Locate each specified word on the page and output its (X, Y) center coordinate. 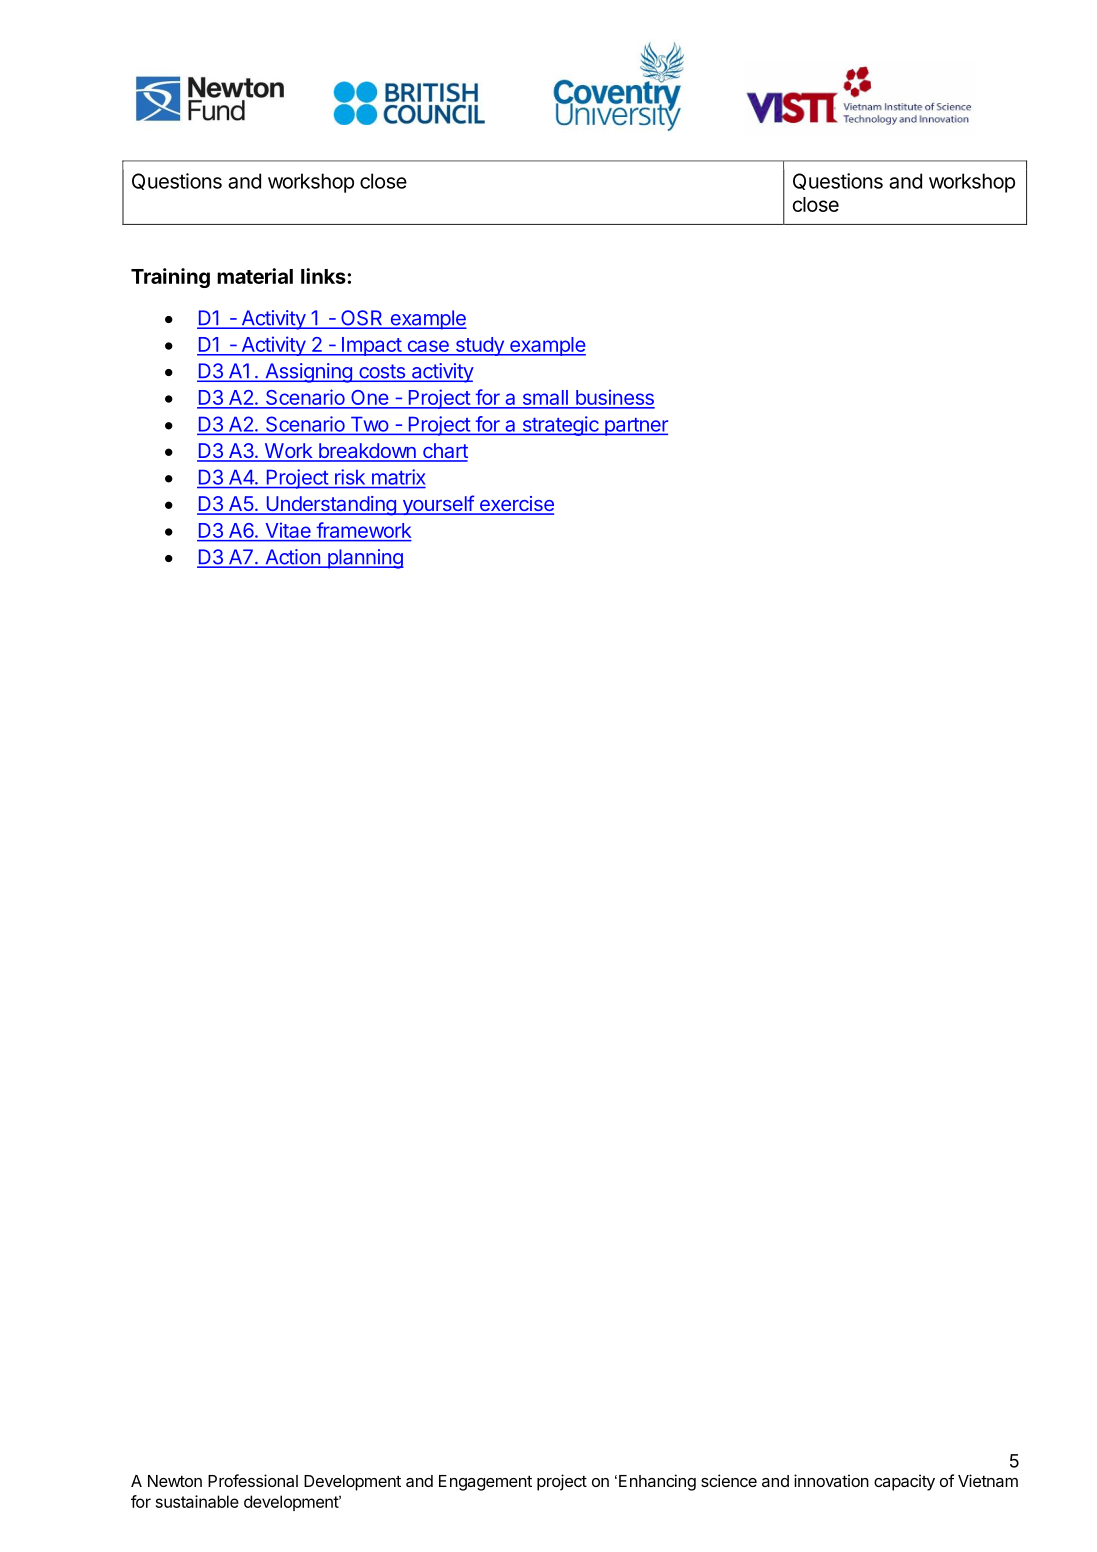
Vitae (288, 530)
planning (365, 559)
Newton (175, 1481)
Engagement (485, 1483)
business (614, 398)
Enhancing (657, 1482)
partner (635, 427)
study (479, 346)
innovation (831, 1480)
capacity (904, 1482)
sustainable (197, 1501)
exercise (515, 505)
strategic (560, 426)
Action (292, 558)
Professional (253, 1480)
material (255, 276)
